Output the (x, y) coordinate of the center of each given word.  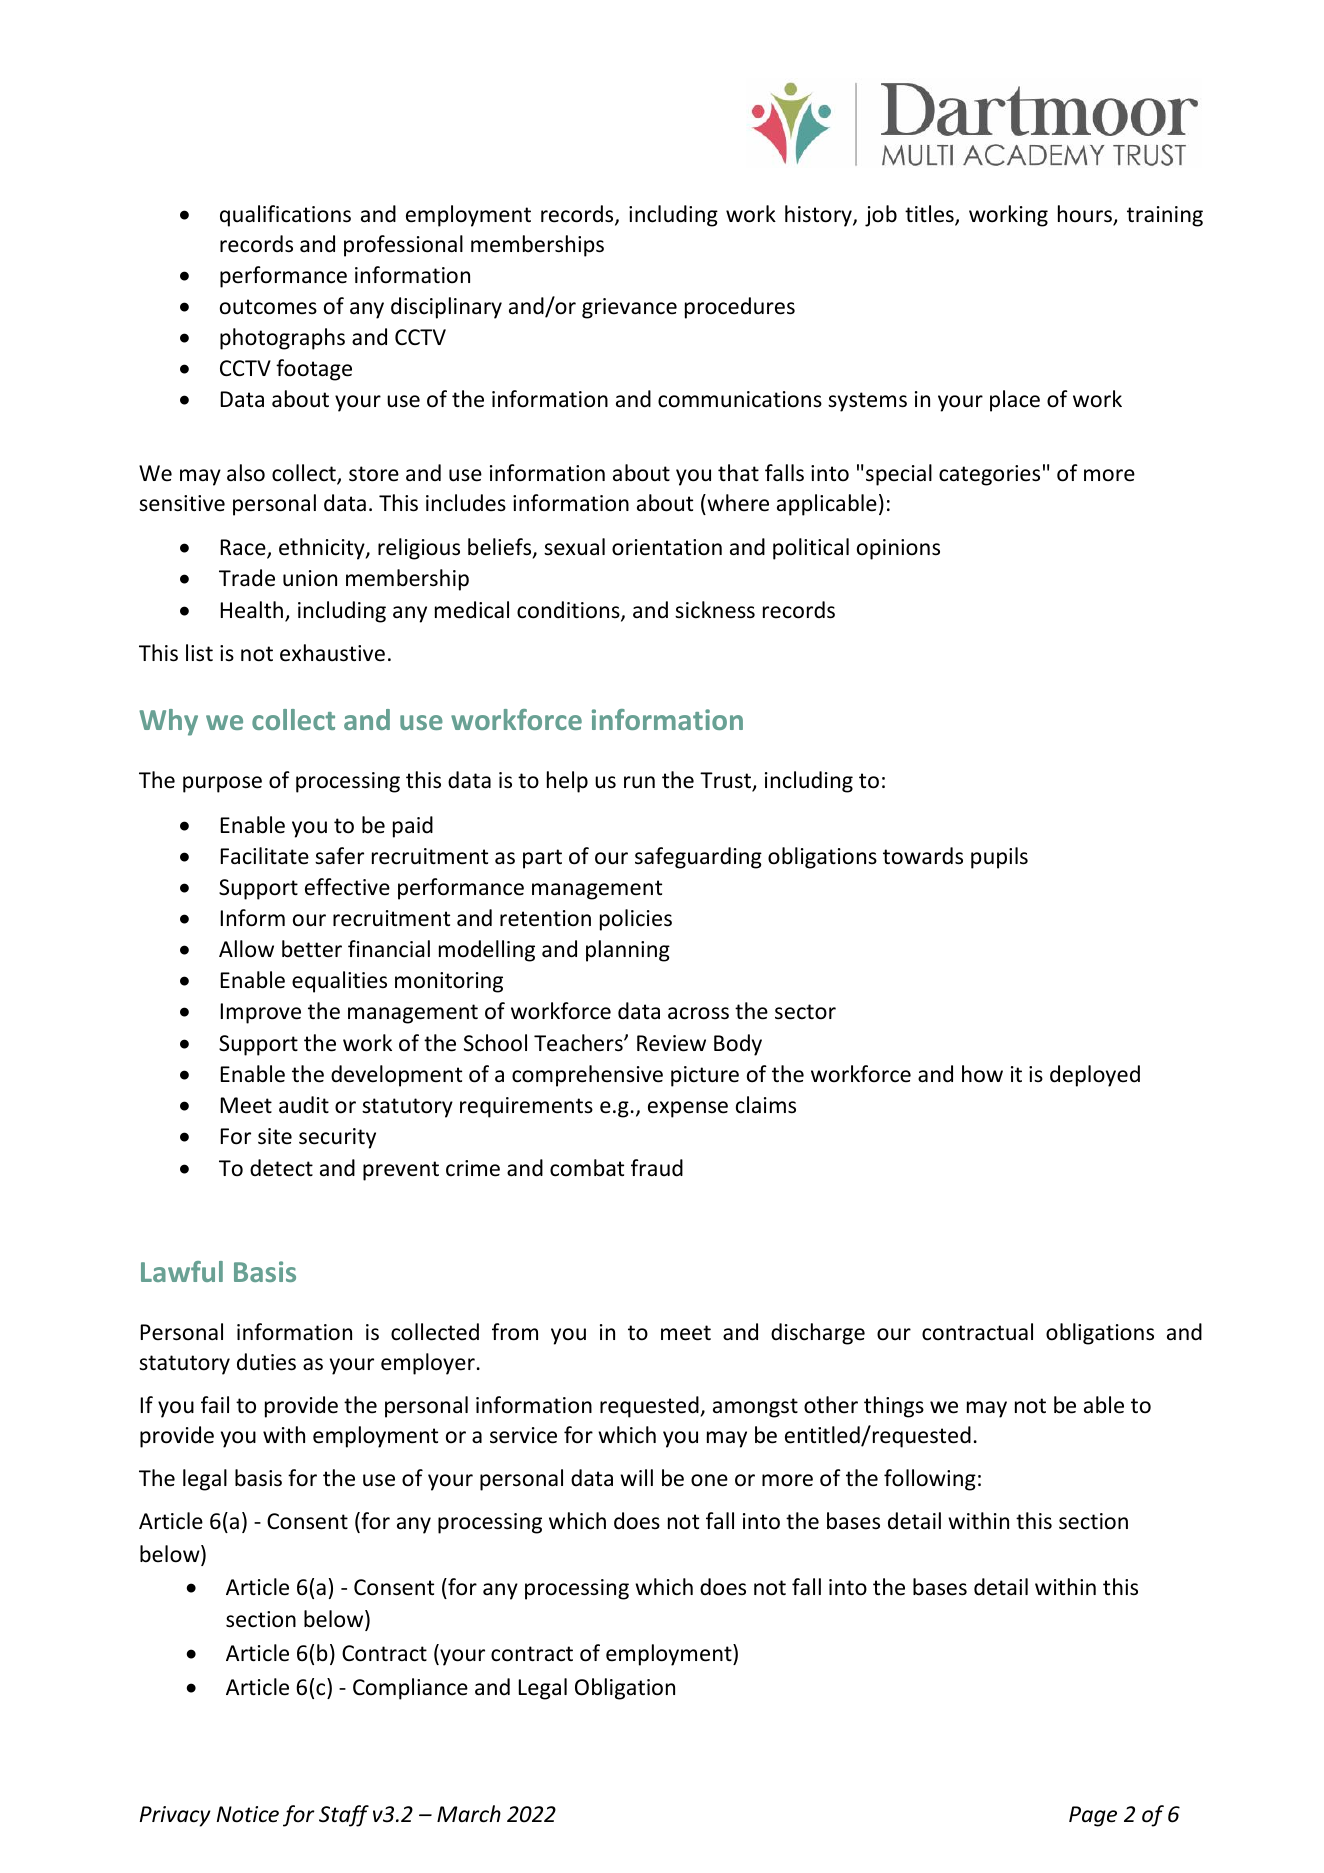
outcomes (268, 307)
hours (1086, 215)
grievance (629, 308)
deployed (1095, 1076)
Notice (248, 1814)
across (698, 1013)
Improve (261, 1013)
